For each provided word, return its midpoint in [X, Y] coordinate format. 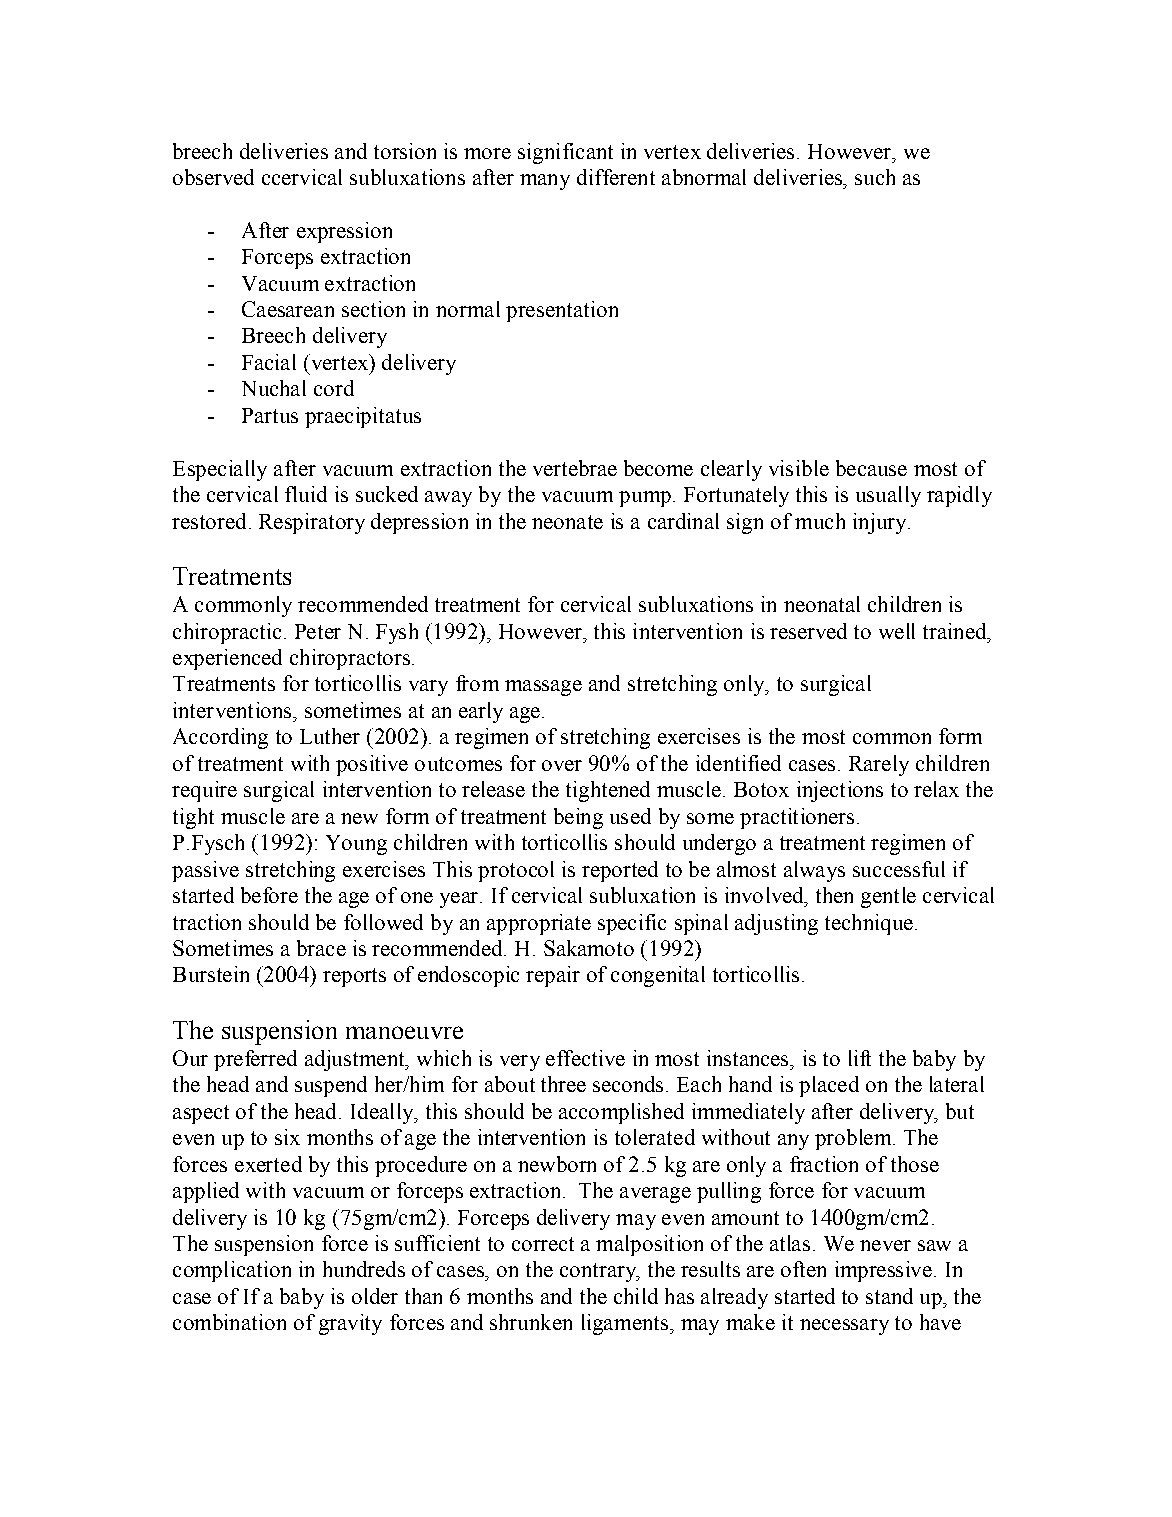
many [545, 182]
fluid [306, 494]
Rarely [879, 765]
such [875, 177]
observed [213, 177]
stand [889, 1296]
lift [860, 1058]
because [871, 468]
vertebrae [575, 468]
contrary [599, 1272]
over [562, 765]
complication [232, 1271]
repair [553, 976]
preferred [255, 1060]
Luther [330, 736]
